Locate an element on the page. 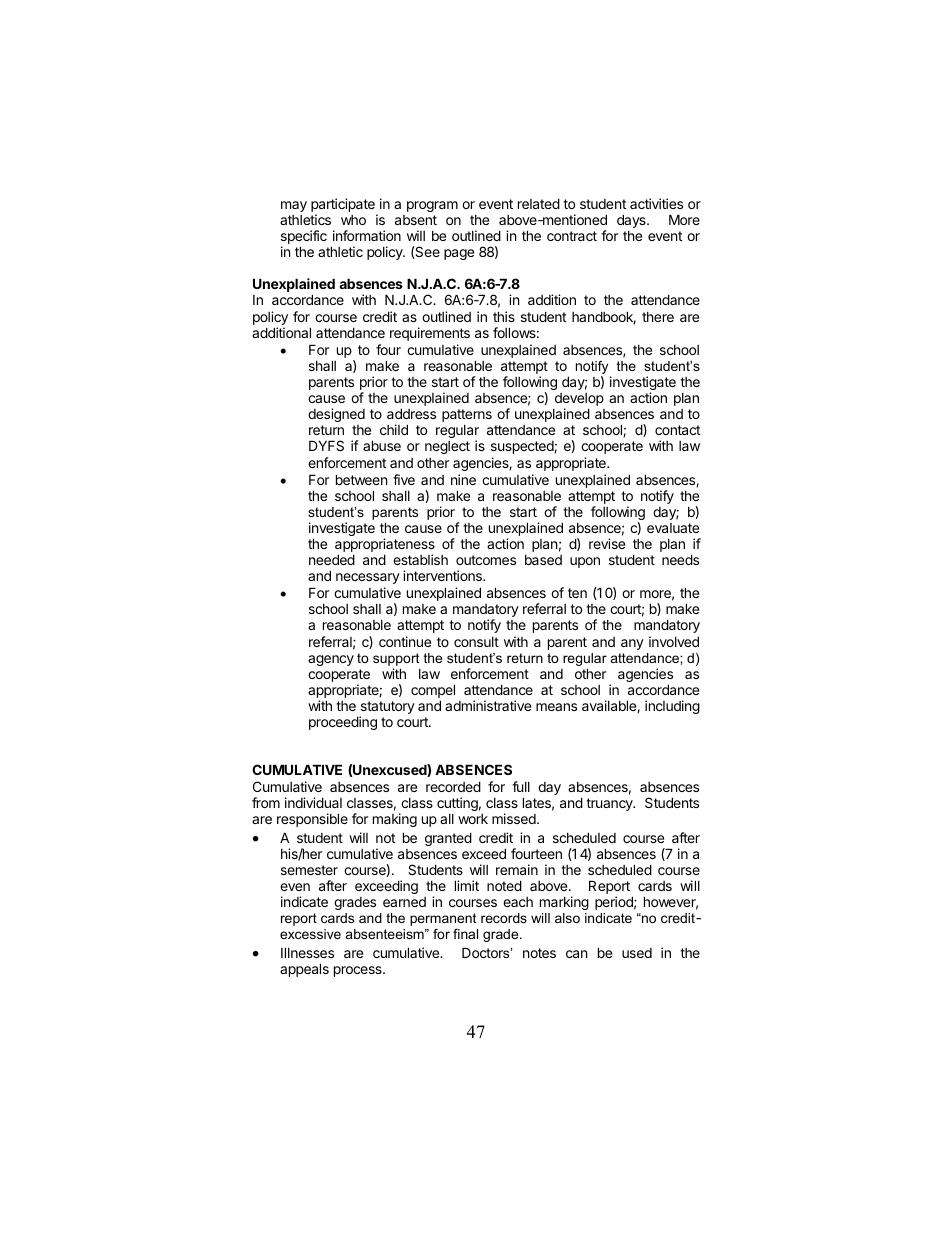 The width and height of the image is (952, 1233). nine is located at coordinates (463, 479).
